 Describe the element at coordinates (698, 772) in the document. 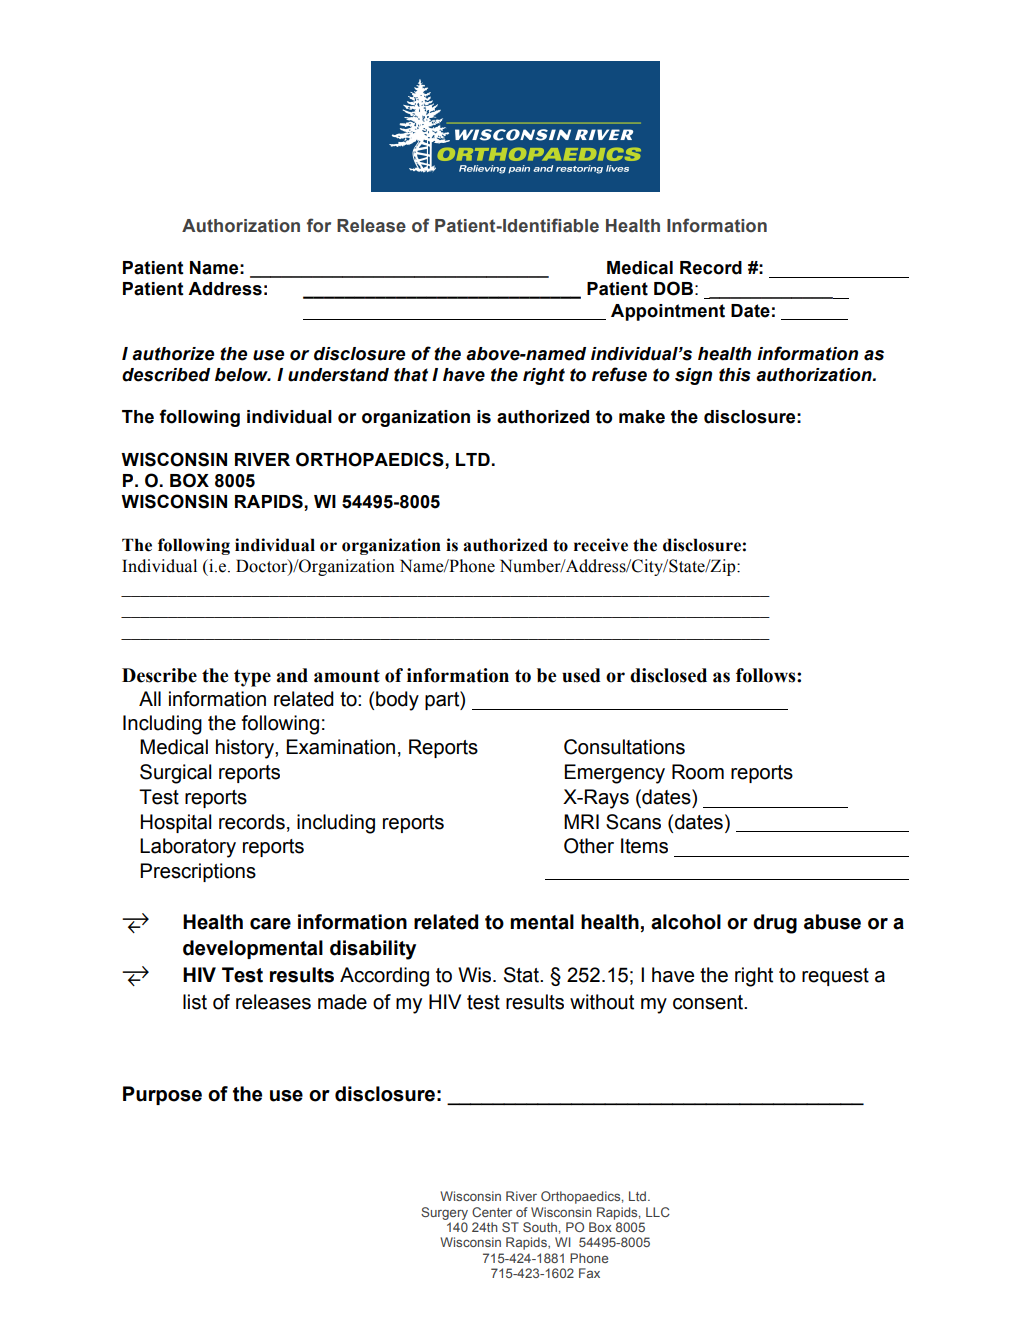

I see `Room` at that location.
